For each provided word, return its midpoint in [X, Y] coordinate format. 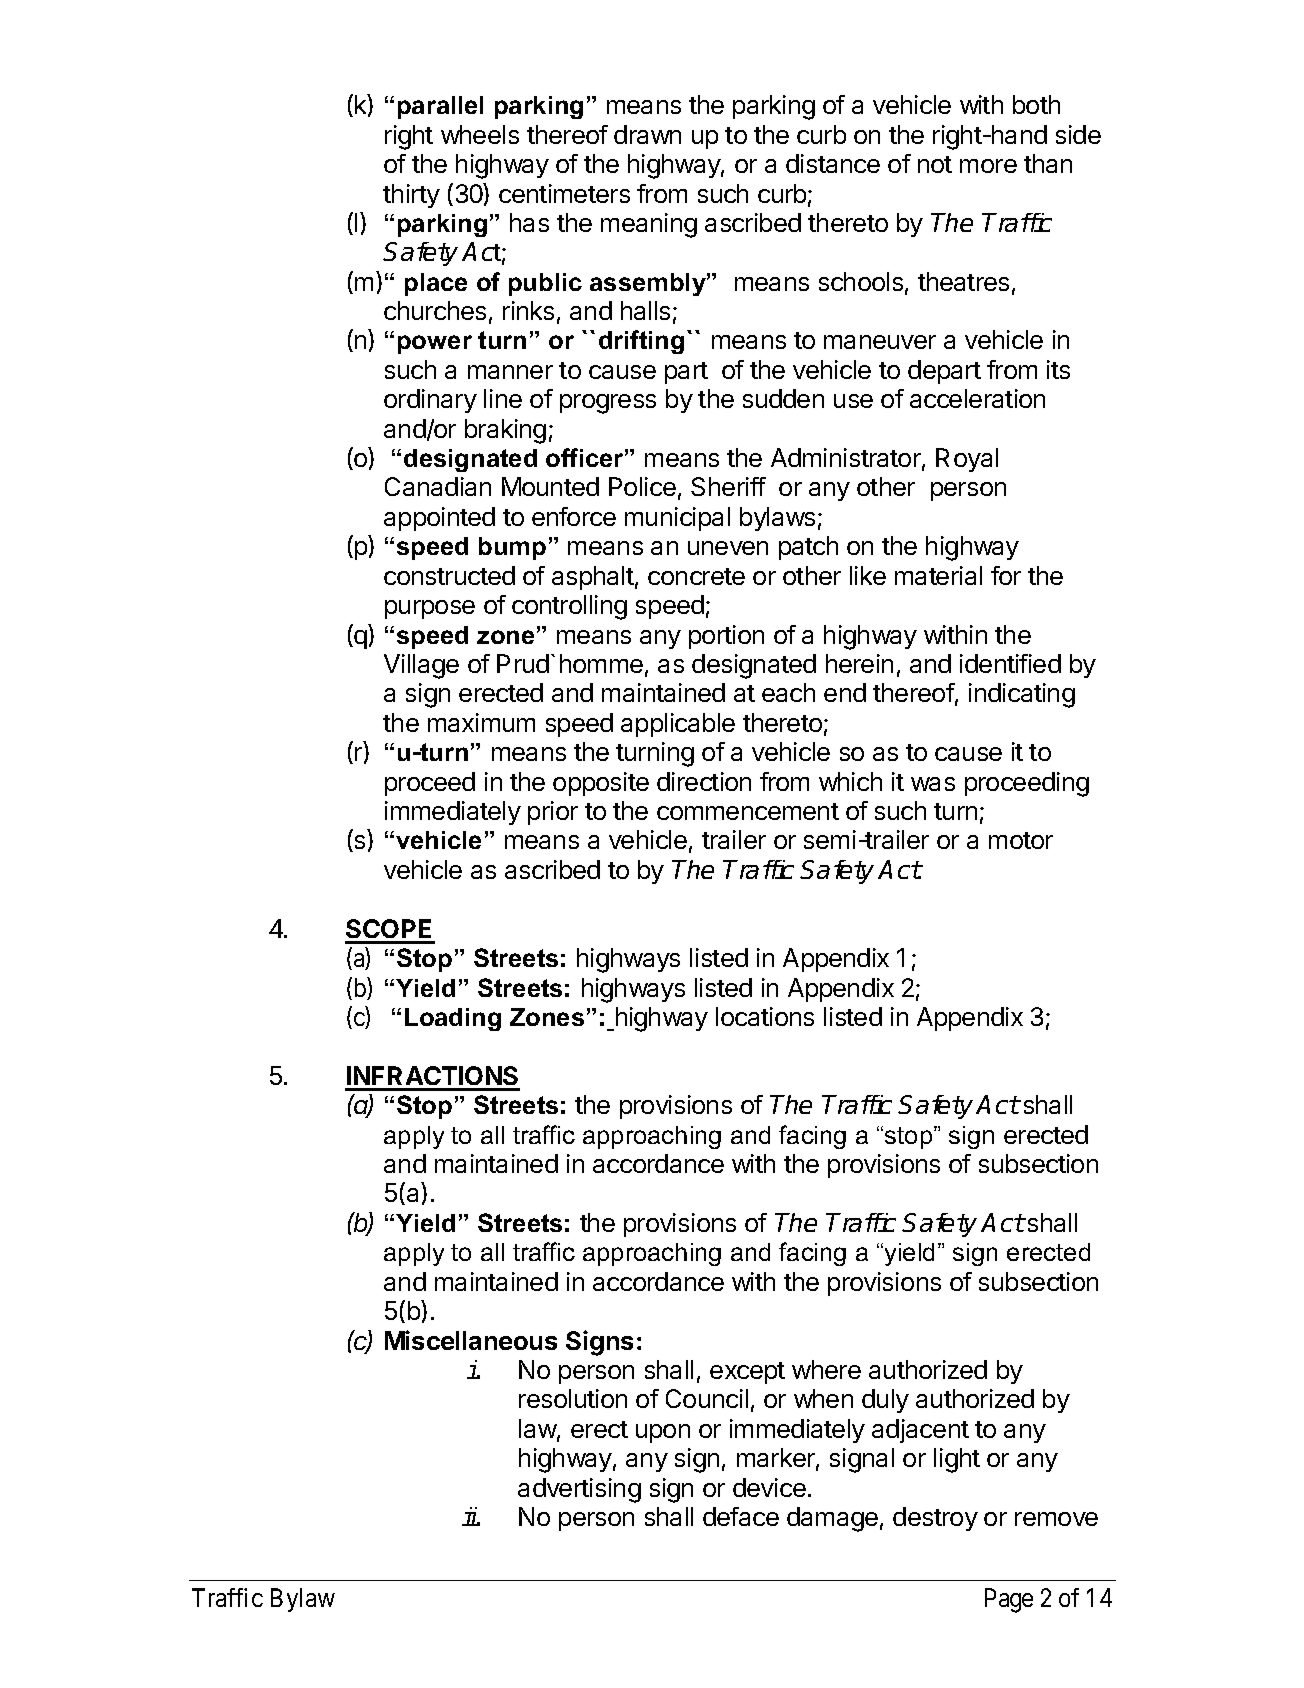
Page [1009, 1600]
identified [1010, 663]
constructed [449, 575]
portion [726, 637]
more [988, 166]
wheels [480, 134]
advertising [579, 1490]
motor [1021, 840]
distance [833, 163]
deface [741, 1516]
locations [765, 1016]
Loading [453, 1019]
